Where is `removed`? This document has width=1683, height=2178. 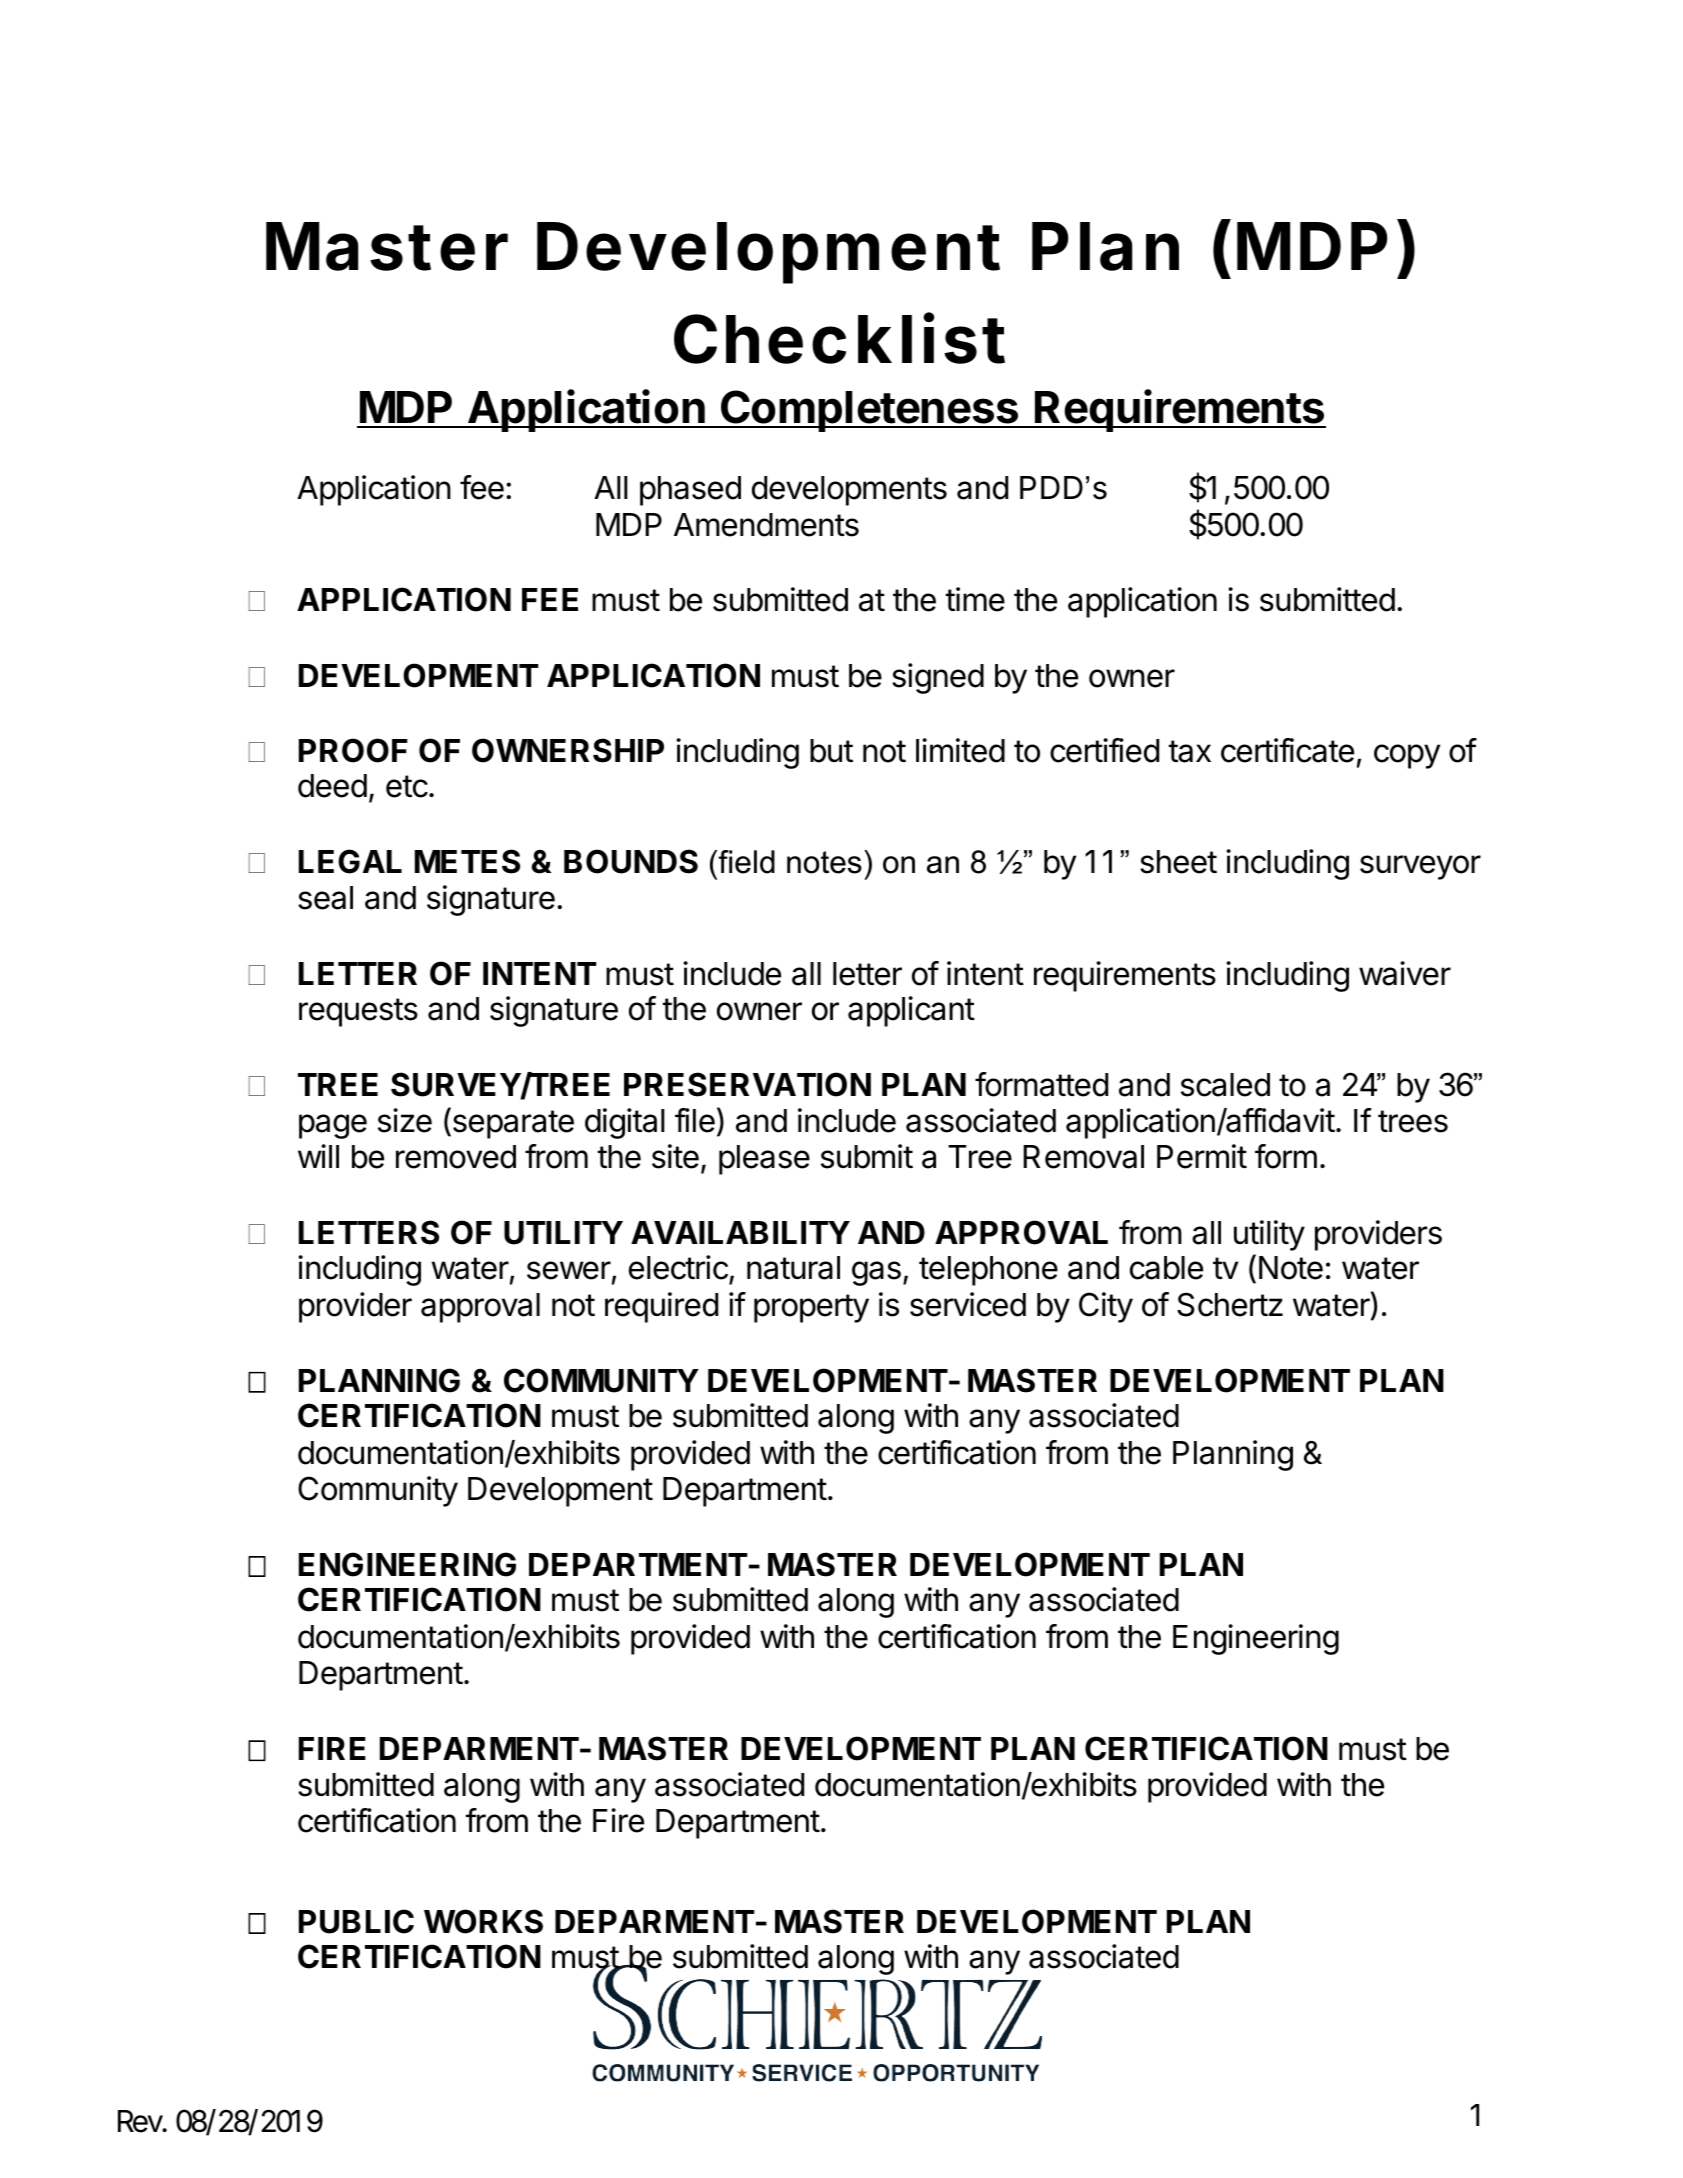 removed is located at coordinates (456, 1157).
